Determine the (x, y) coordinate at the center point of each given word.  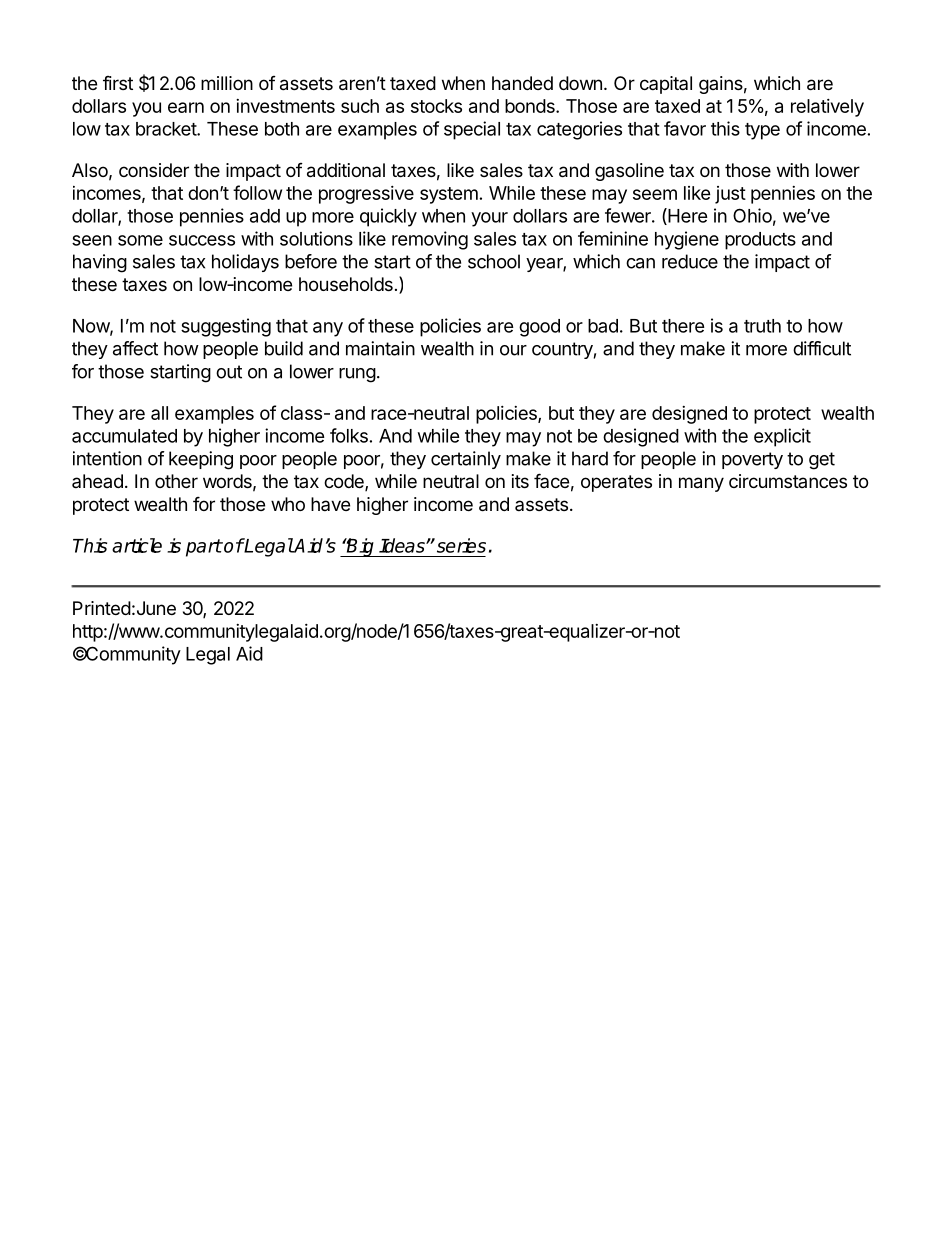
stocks (436, 106)
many (701, 484)
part (204, 548)
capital (666, 85)
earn (186, 107)
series (460, 545)
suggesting (226, 327)
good (539, 328)
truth (762, 326)
